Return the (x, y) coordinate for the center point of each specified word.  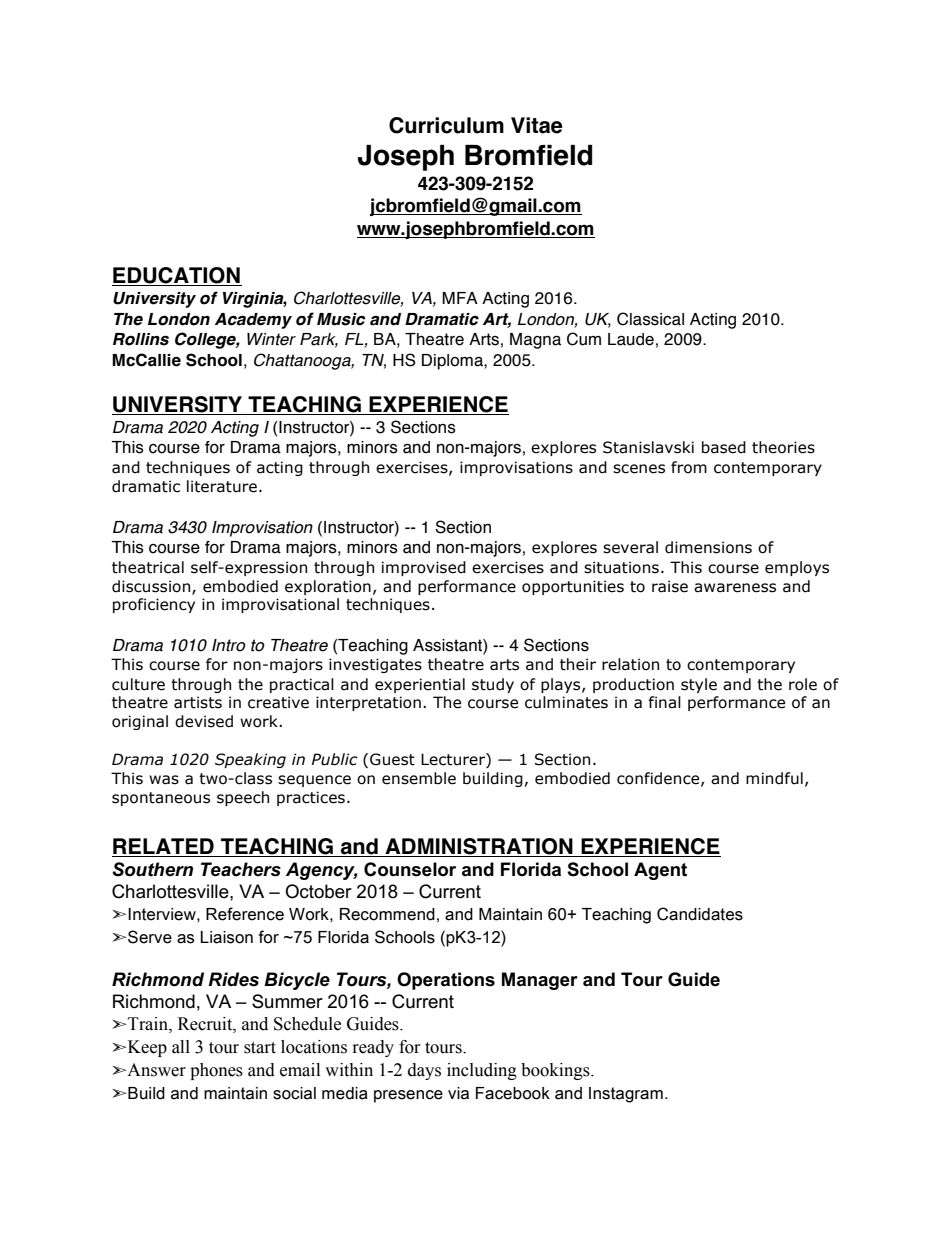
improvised (424, 568)
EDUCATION (177, 276)
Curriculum (446, 125)
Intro (229, 645)
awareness (735, 588)
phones (216, 1071)
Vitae (536, 125)
